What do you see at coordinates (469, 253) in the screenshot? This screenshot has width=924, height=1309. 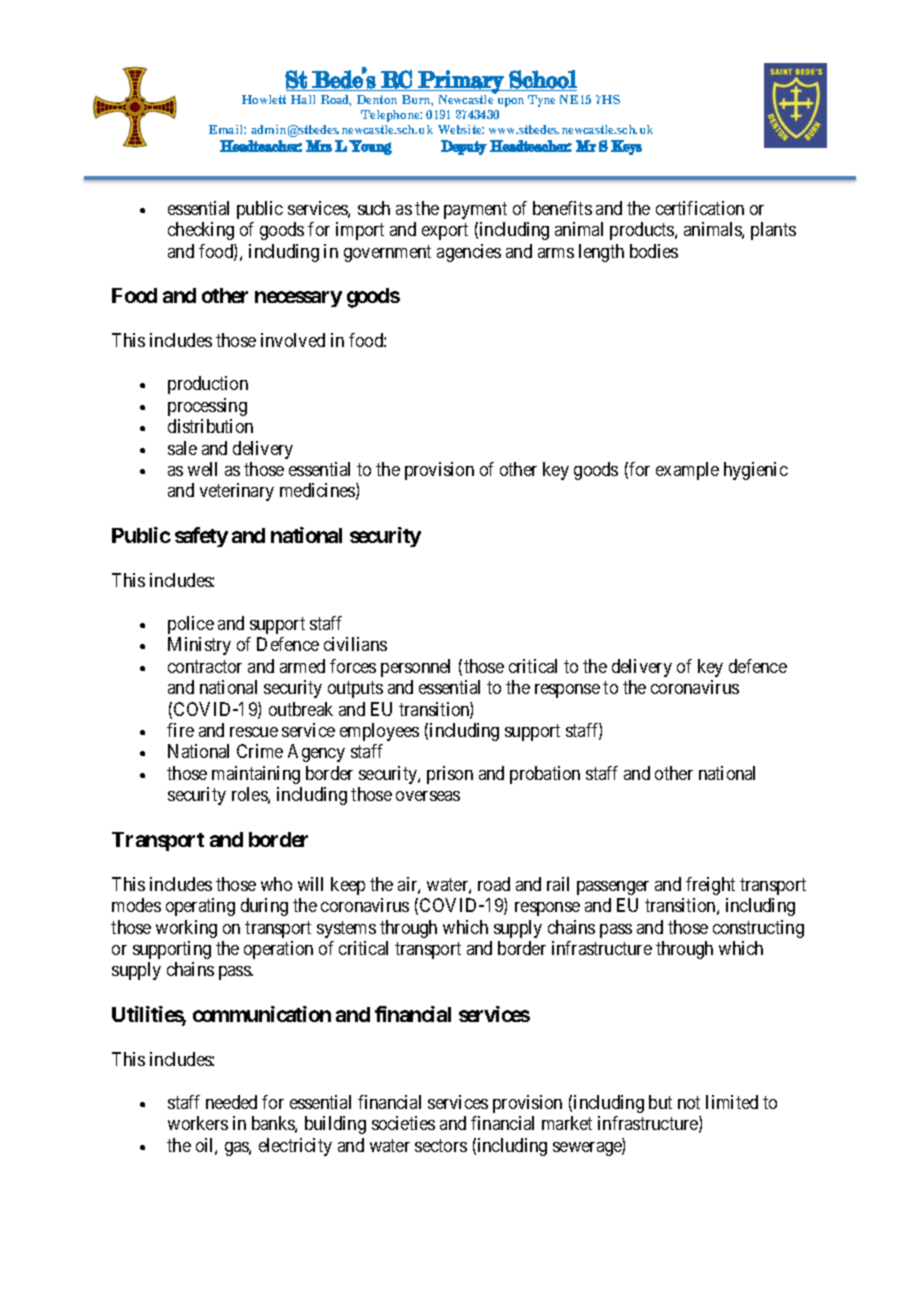 I see `agencies` at bounding box center [469, 253].
